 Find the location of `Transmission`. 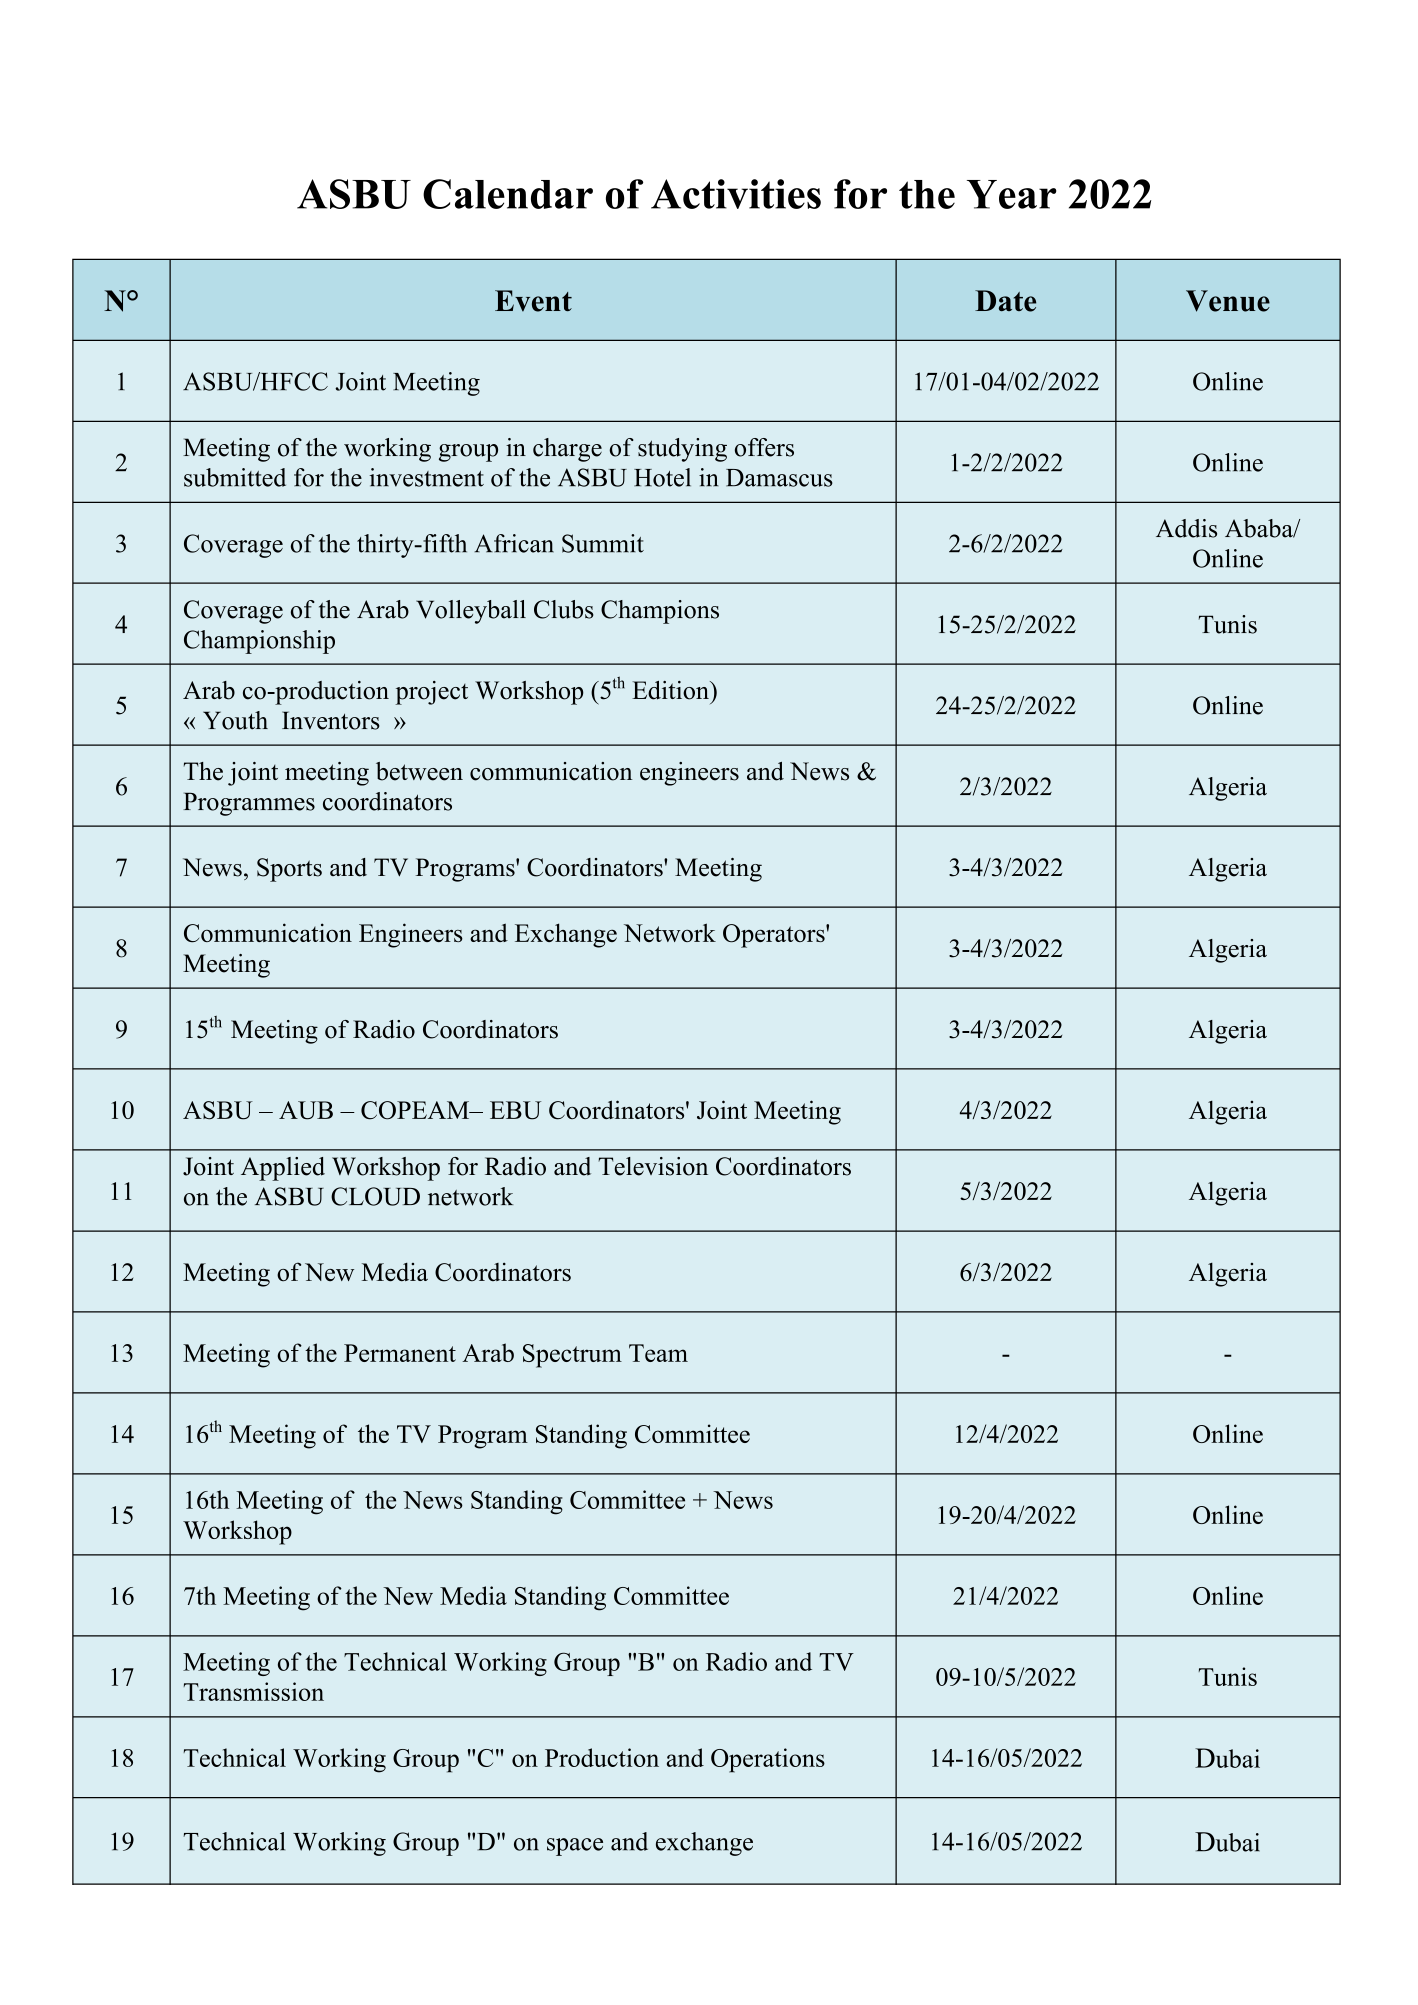

Transmission is located at coordinates (254, 1691).
